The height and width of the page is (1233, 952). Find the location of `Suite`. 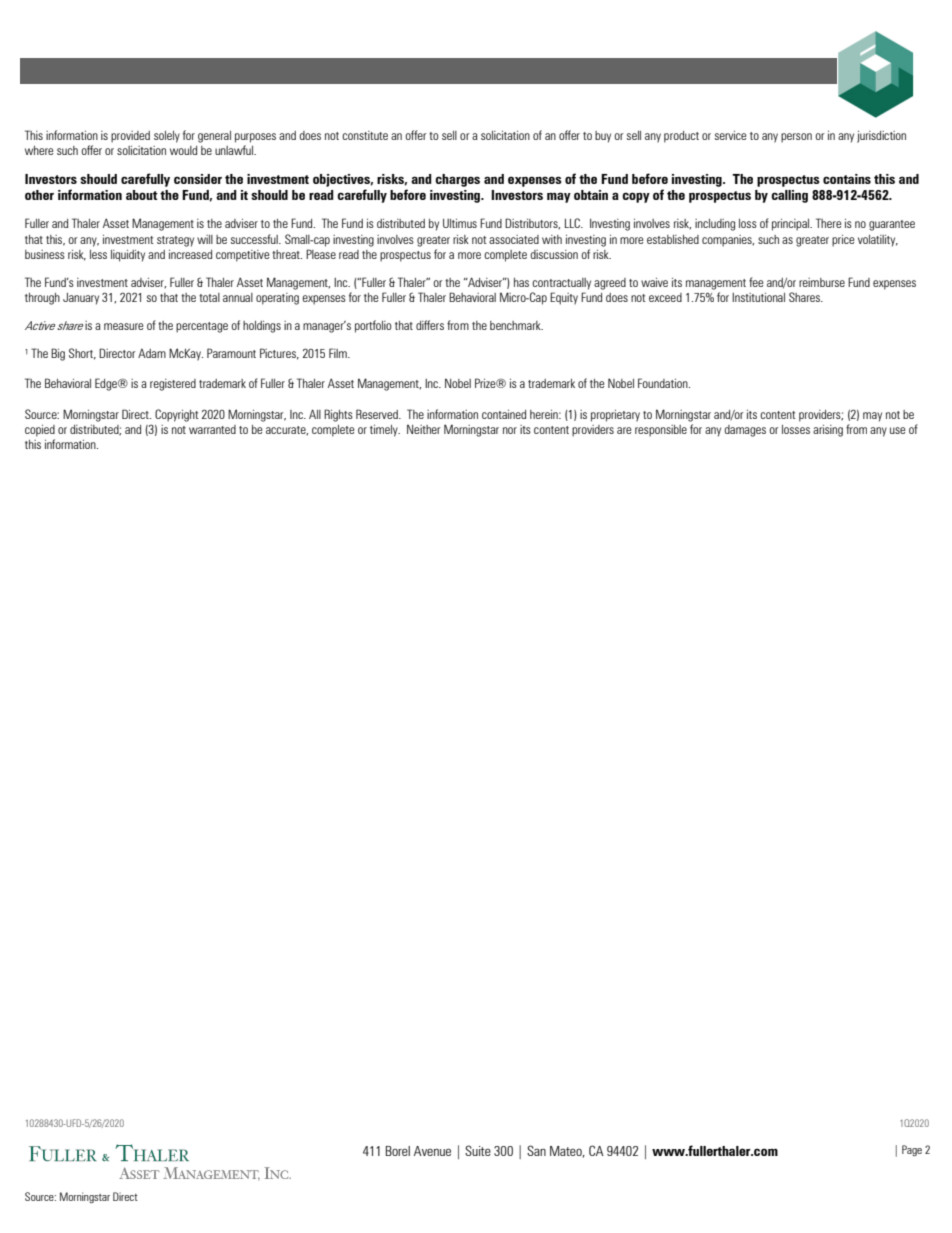

Suite is located at coordinates (478, 1150).
